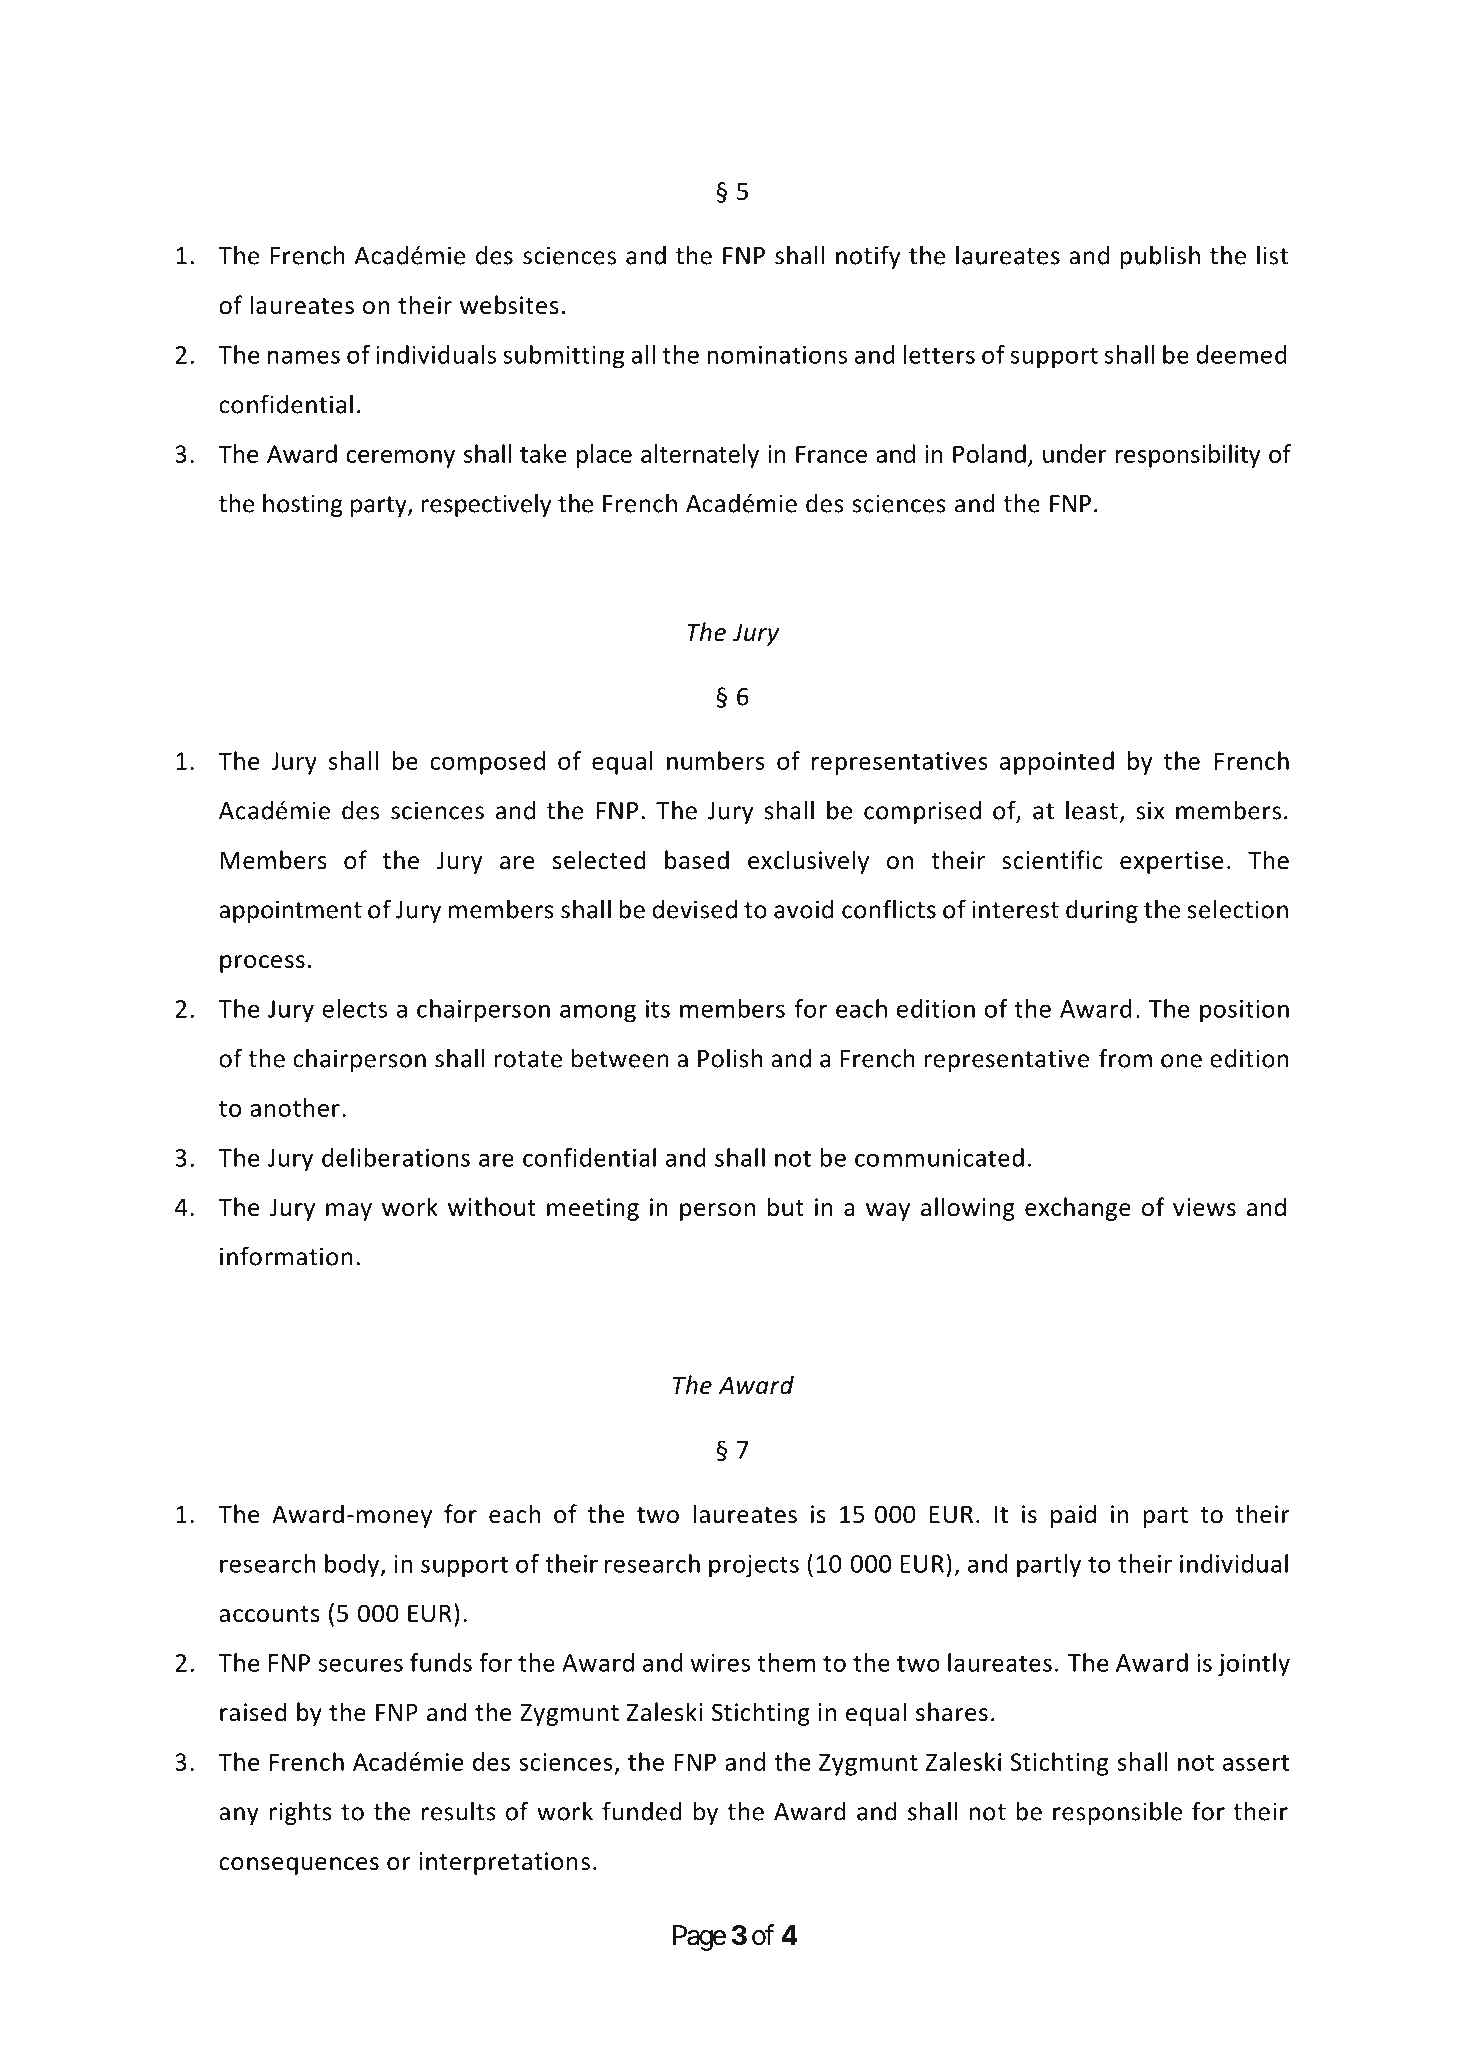  Describe the element at coordinates (487, 763) in the page. I see `composed` at that location.
